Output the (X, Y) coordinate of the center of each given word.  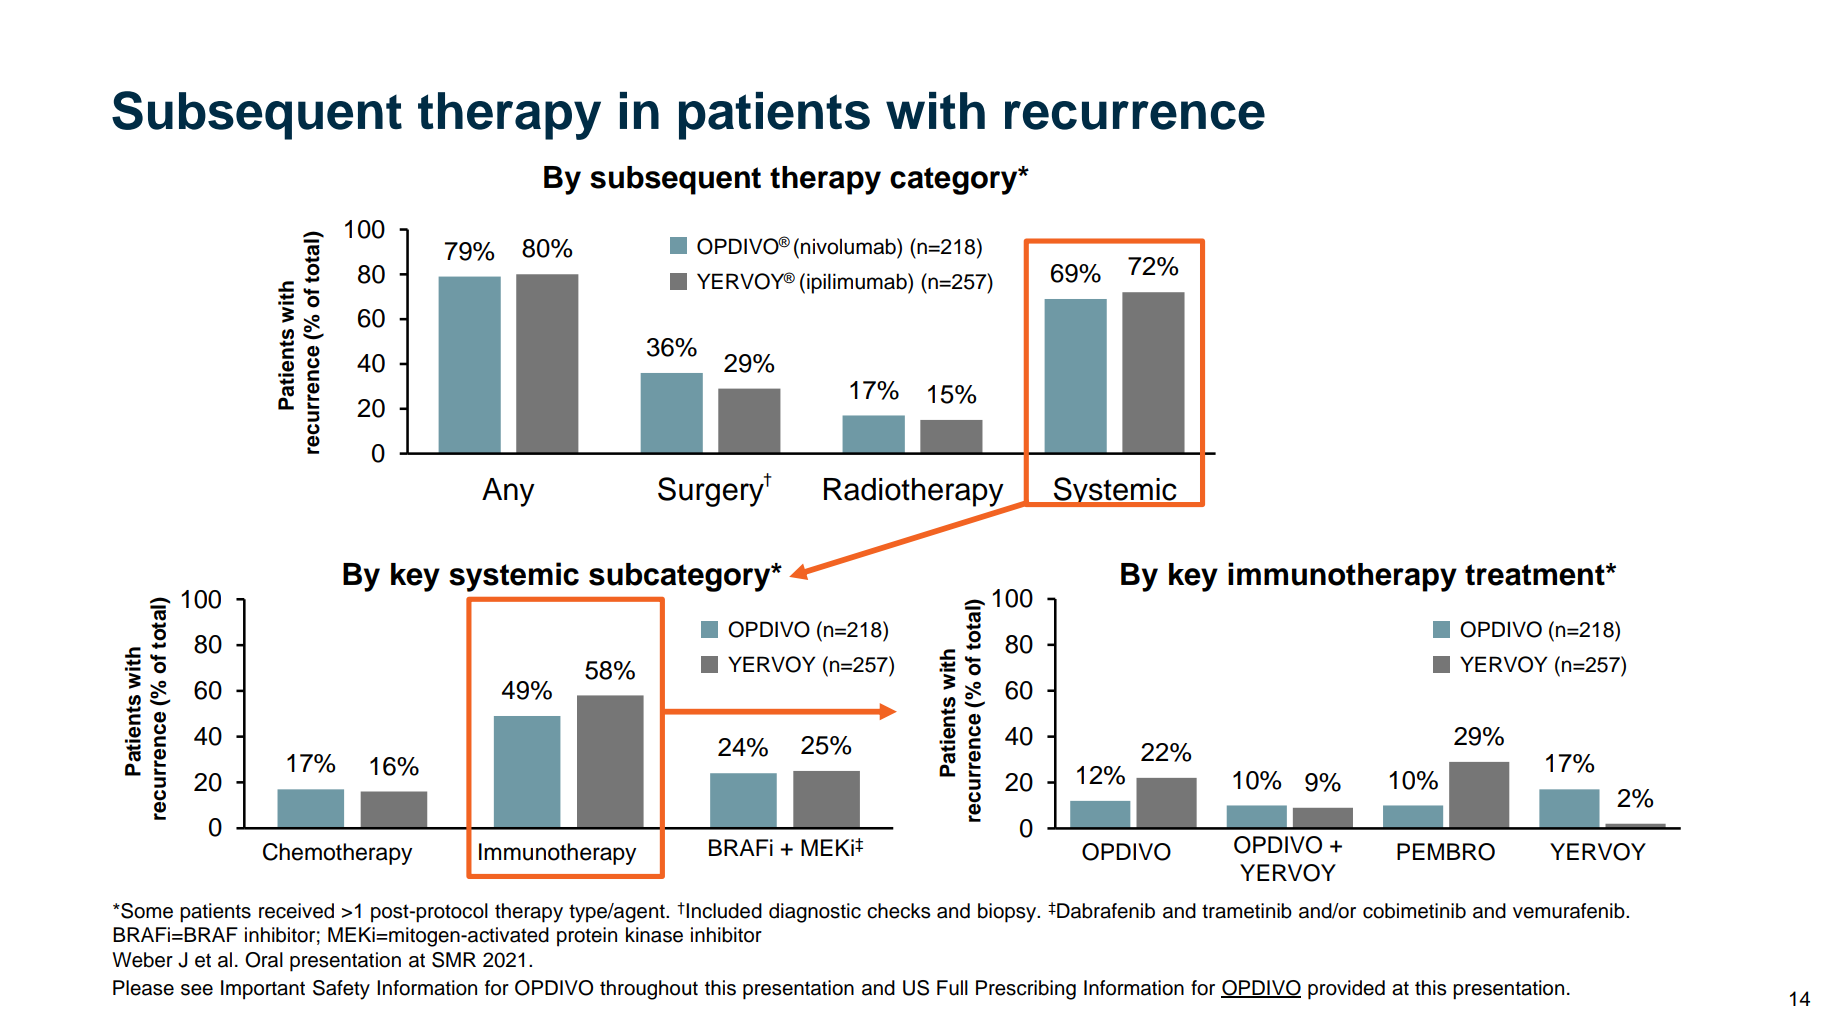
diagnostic (815, 913)
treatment (1536, 575)
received (296, 911)
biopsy (1008, 913)
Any (508, 492)
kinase (654, 935)
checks (899, 911)
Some (146, 911)
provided (1346, 990)
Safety (341, 990)
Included (723, 911)
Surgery (712, 491)
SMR (454, 960)
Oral (264, 960)
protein (587, 937)
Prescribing (1026, 990)
